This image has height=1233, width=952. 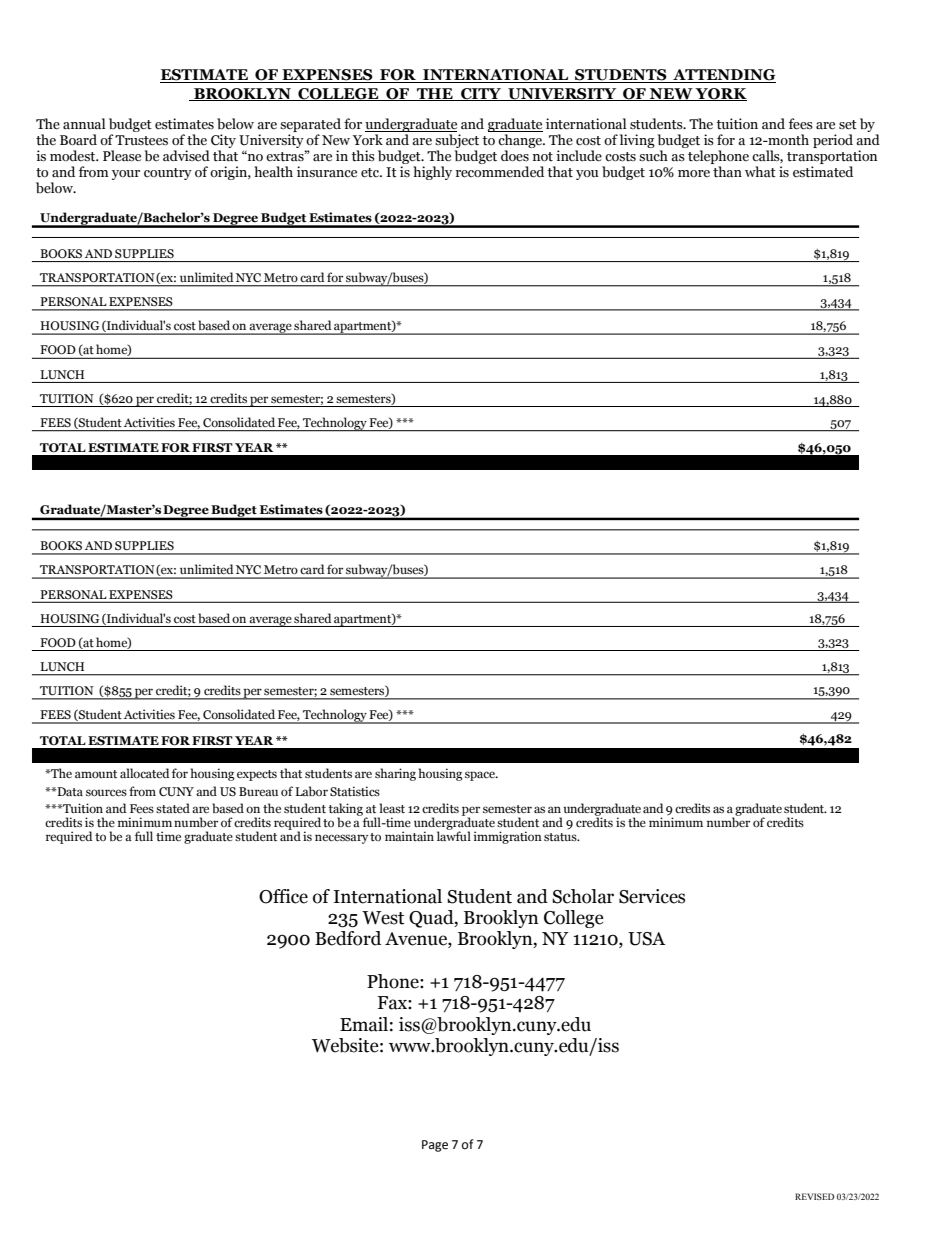 What do you see at coordinates (508, 837) in the image?
I see `immigration` at bounding box center [508, 837].
